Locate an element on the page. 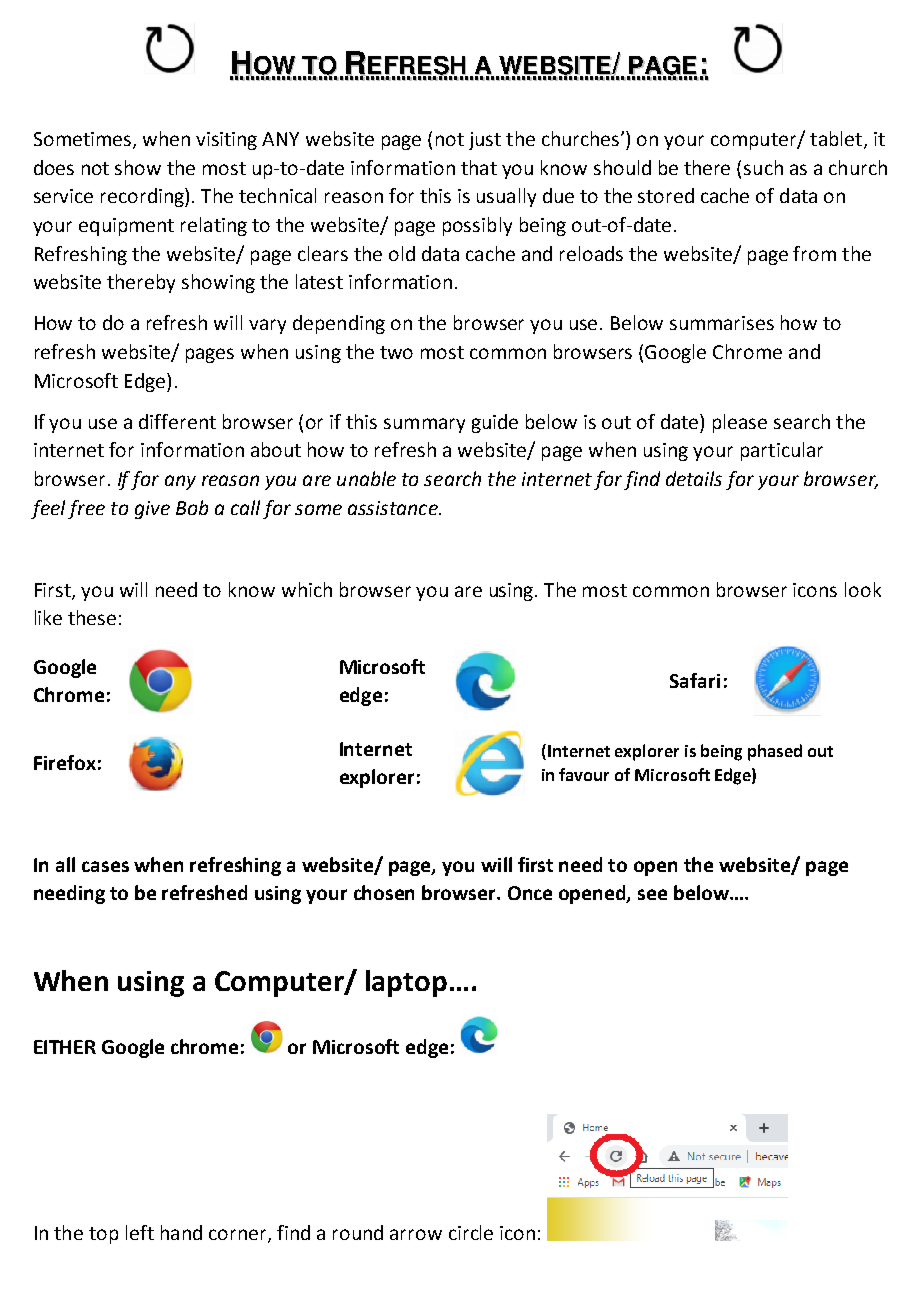  that is located at coordinates (479, 167).
